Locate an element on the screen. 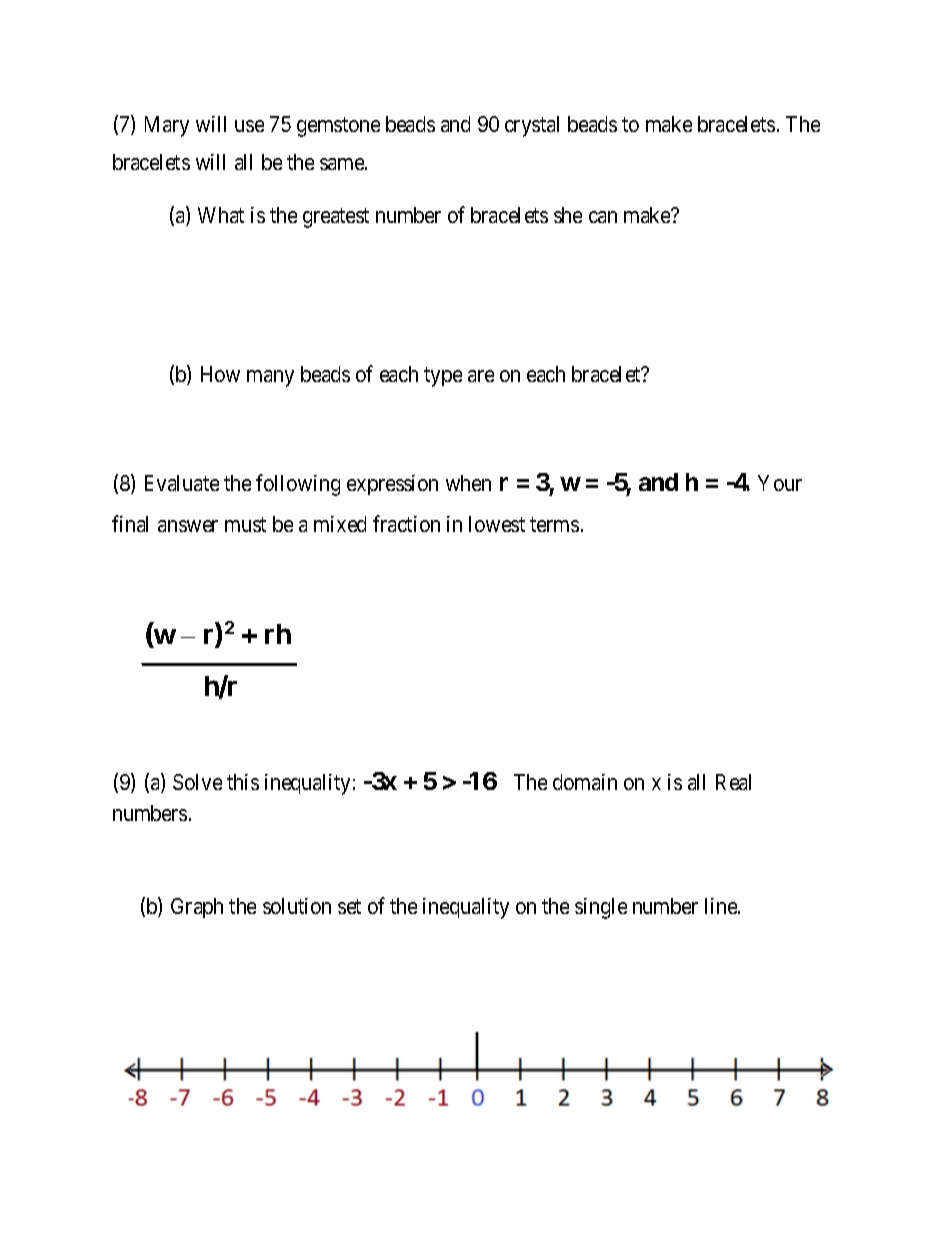 The width and height of the screenshot is (952, 1233). Mary is located at coordinates (167, 126).
